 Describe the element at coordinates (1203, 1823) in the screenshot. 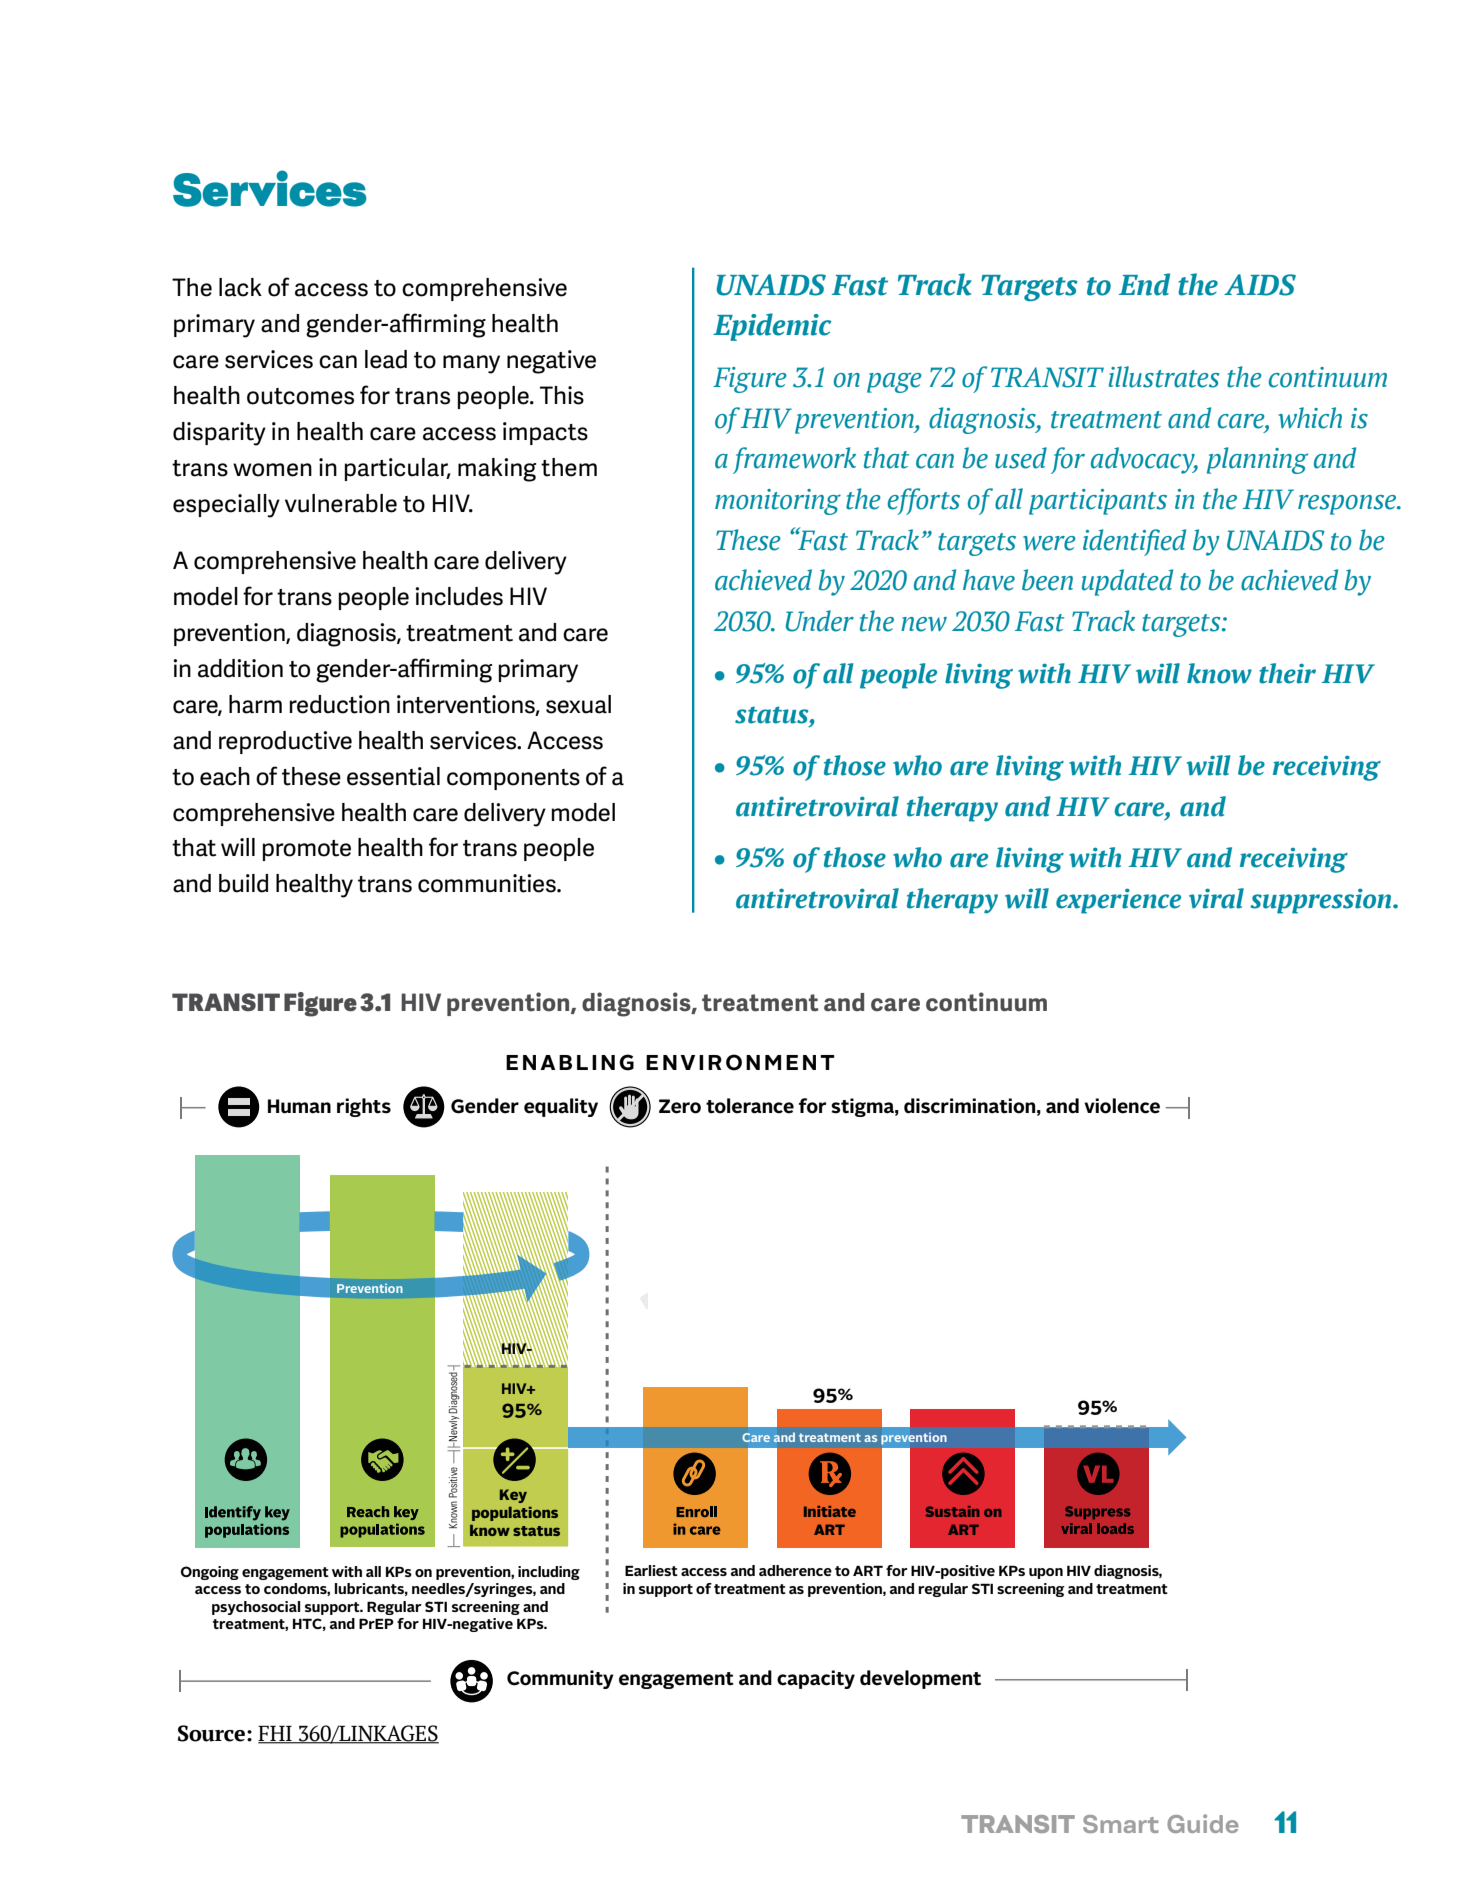

I see `Guide` at that location.
